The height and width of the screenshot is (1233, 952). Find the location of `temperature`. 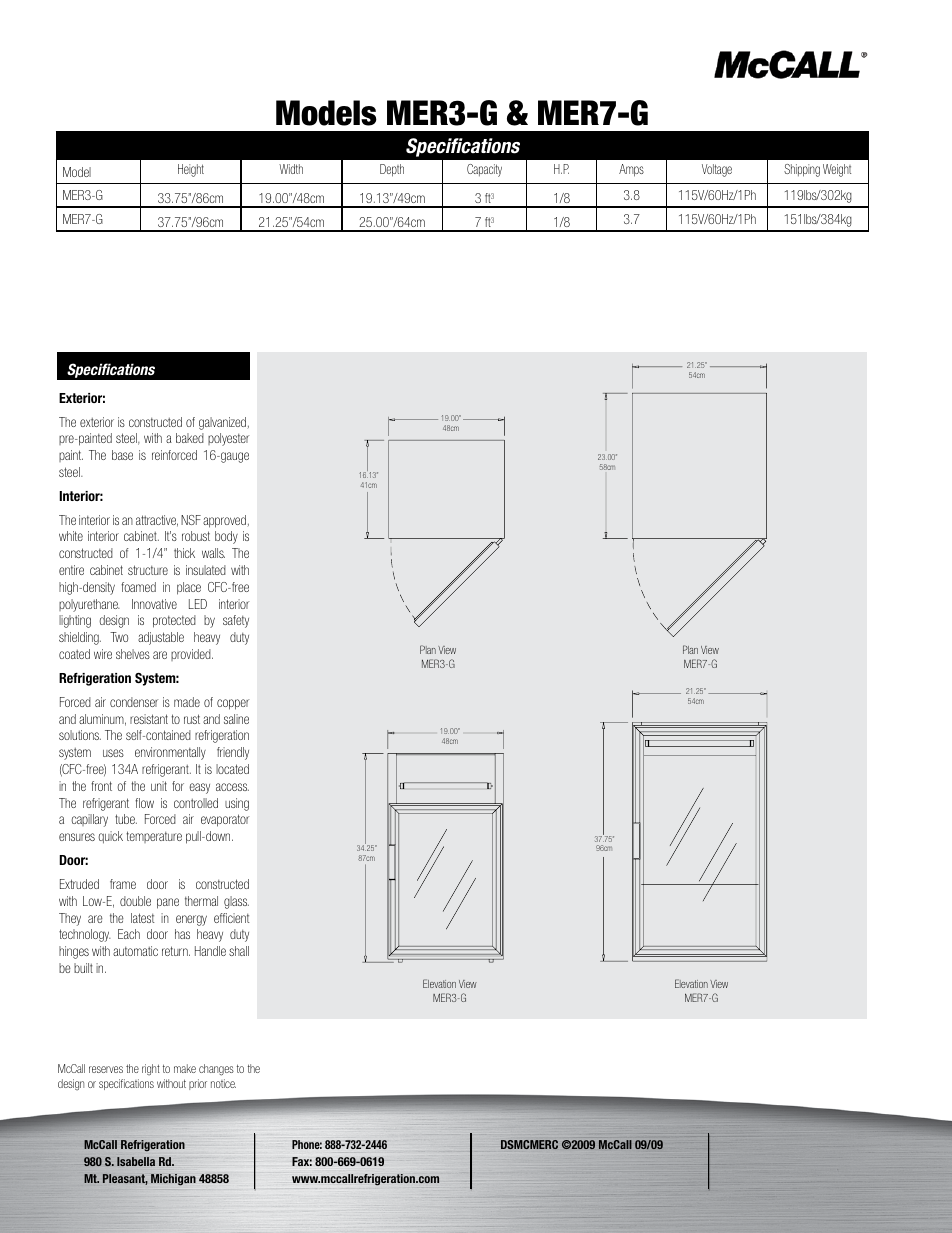

temperature is located at coordinates (154, 837).
